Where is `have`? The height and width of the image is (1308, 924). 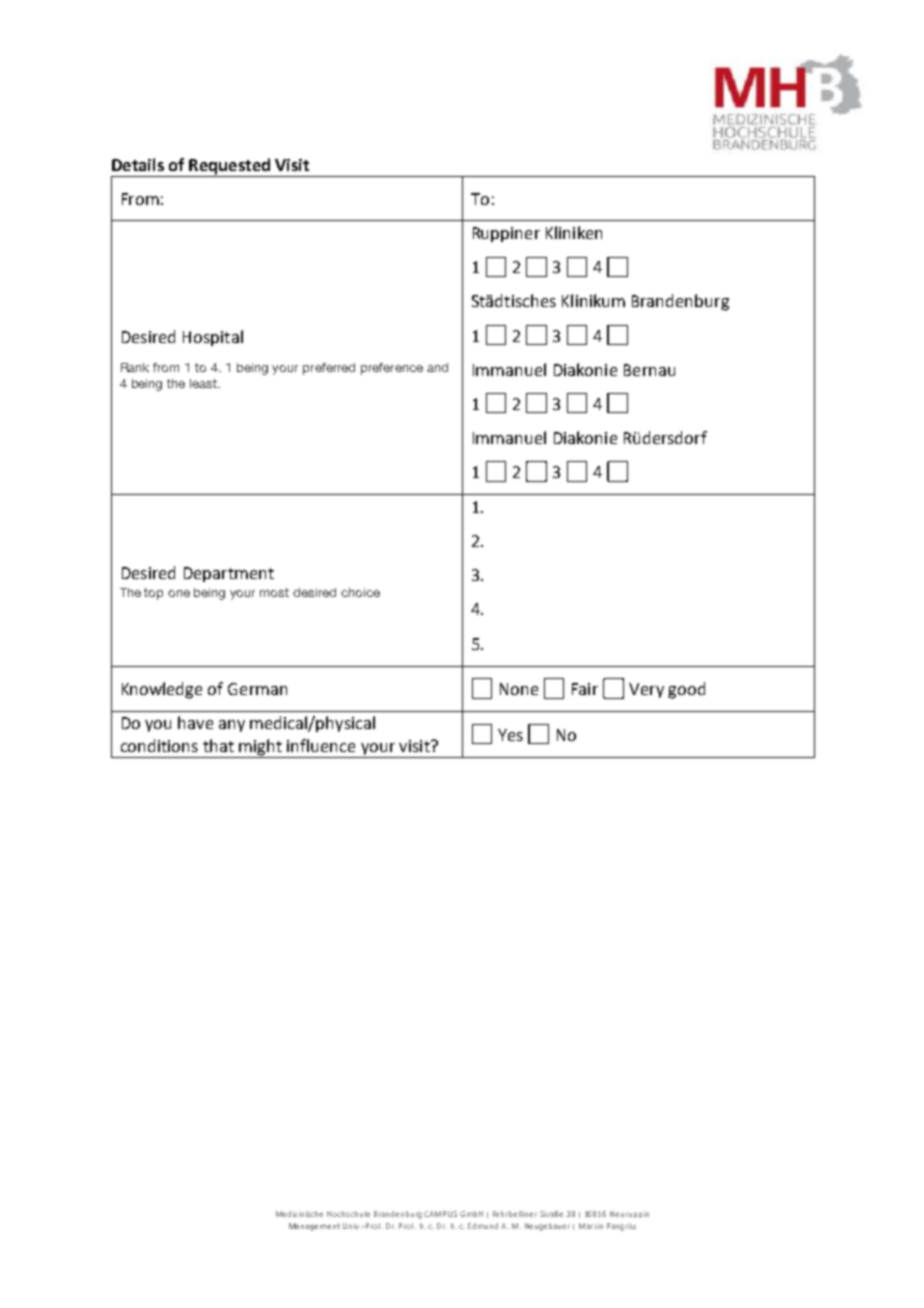 have is located at coordinates (195, 722).
